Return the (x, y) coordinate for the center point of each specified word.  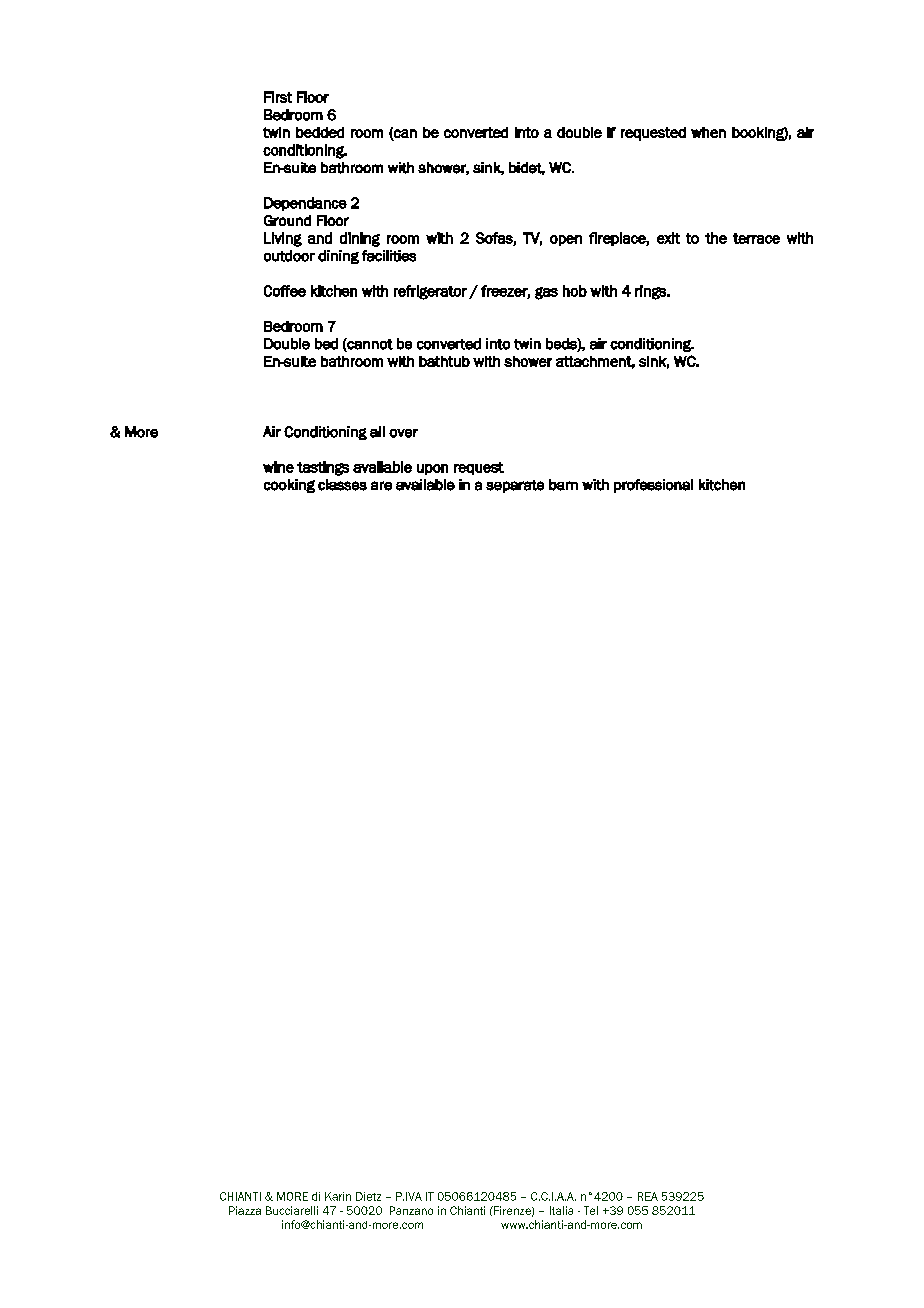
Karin (338, 1196)
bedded (320, 132)
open (566, 240)
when (708, 132)
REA (648, 1196)
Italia (561, 1210)
